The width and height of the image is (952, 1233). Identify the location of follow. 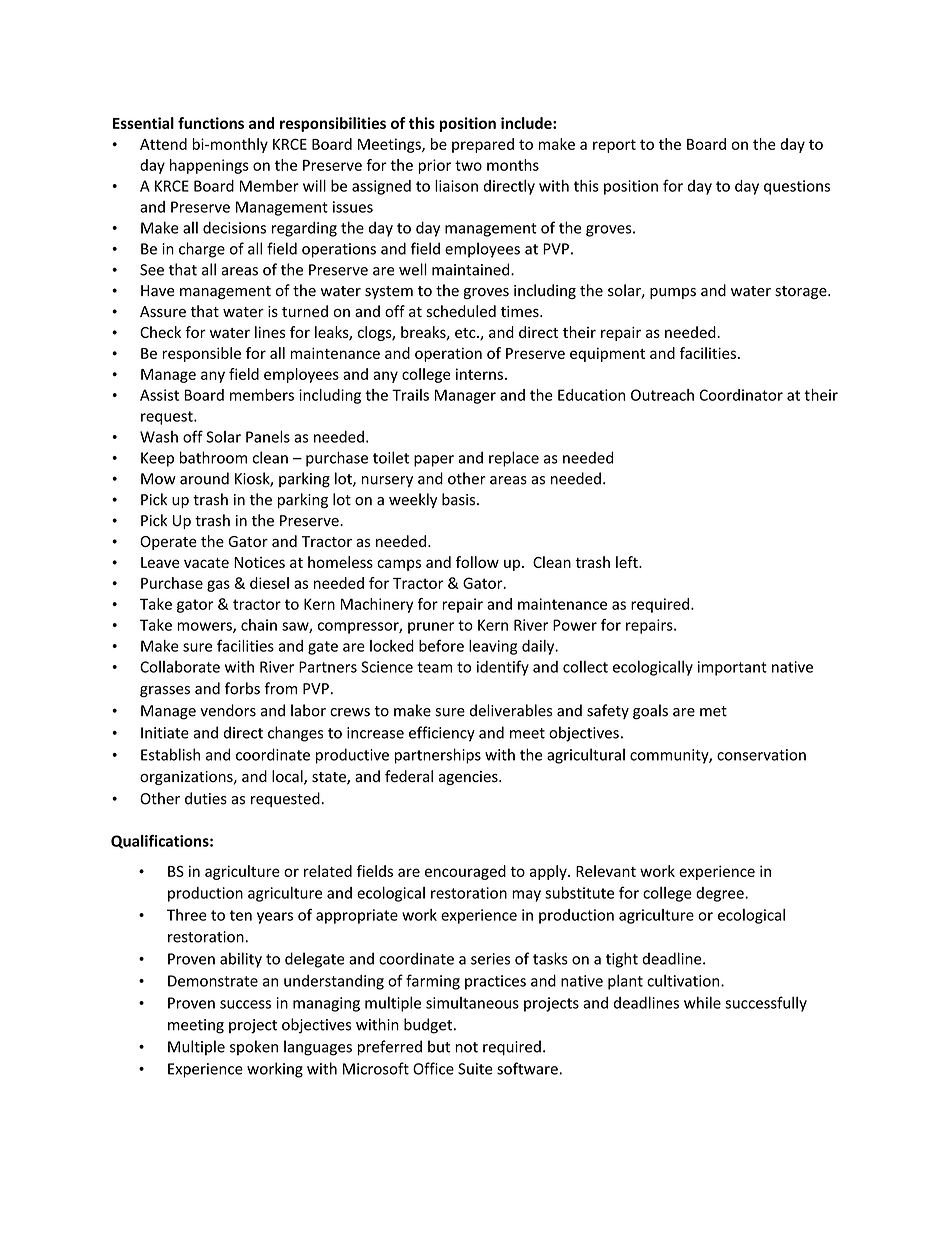
(477, 562).
